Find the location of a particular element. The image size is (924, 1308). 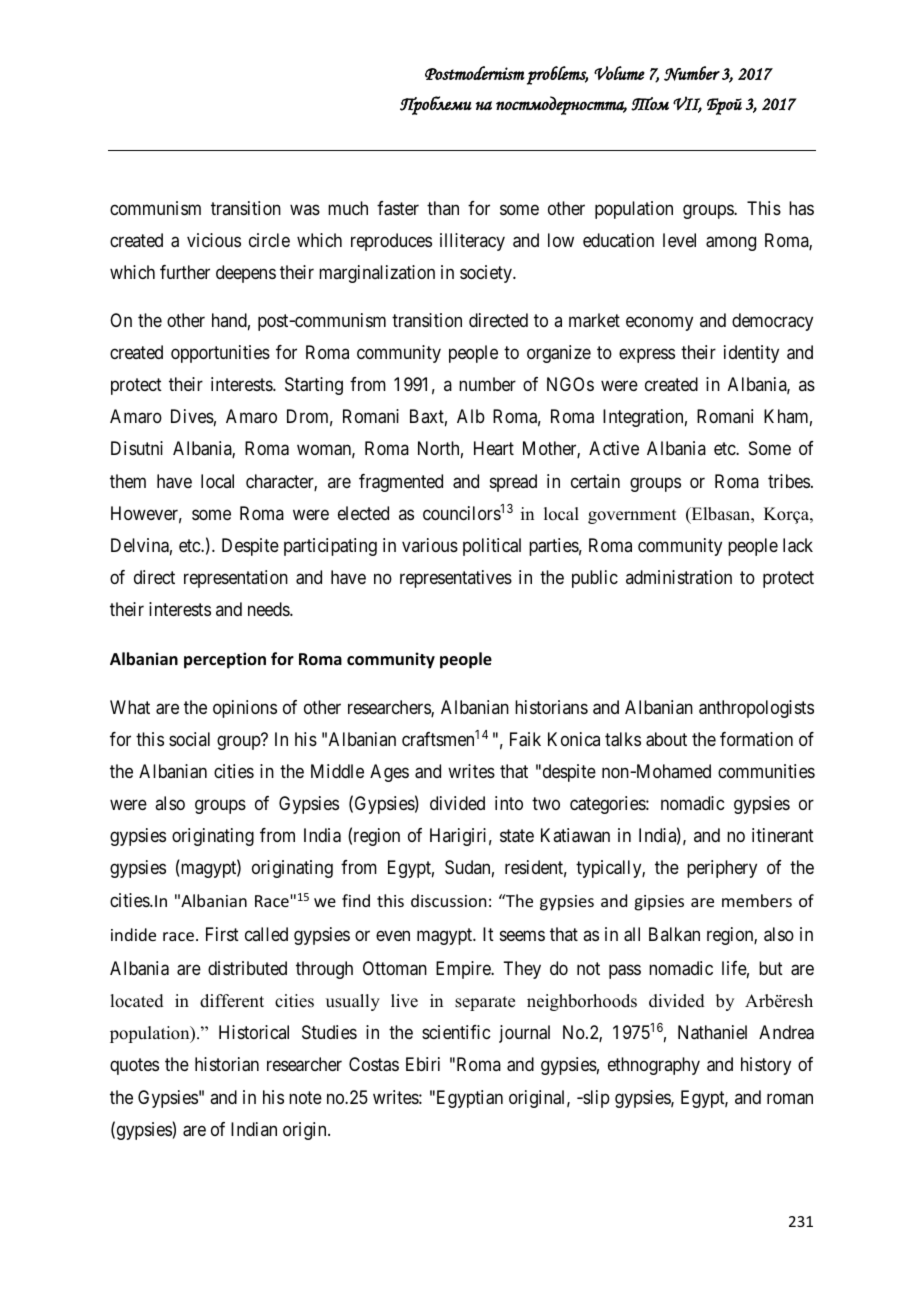

Historical is located at coordinates (254, 1032).
